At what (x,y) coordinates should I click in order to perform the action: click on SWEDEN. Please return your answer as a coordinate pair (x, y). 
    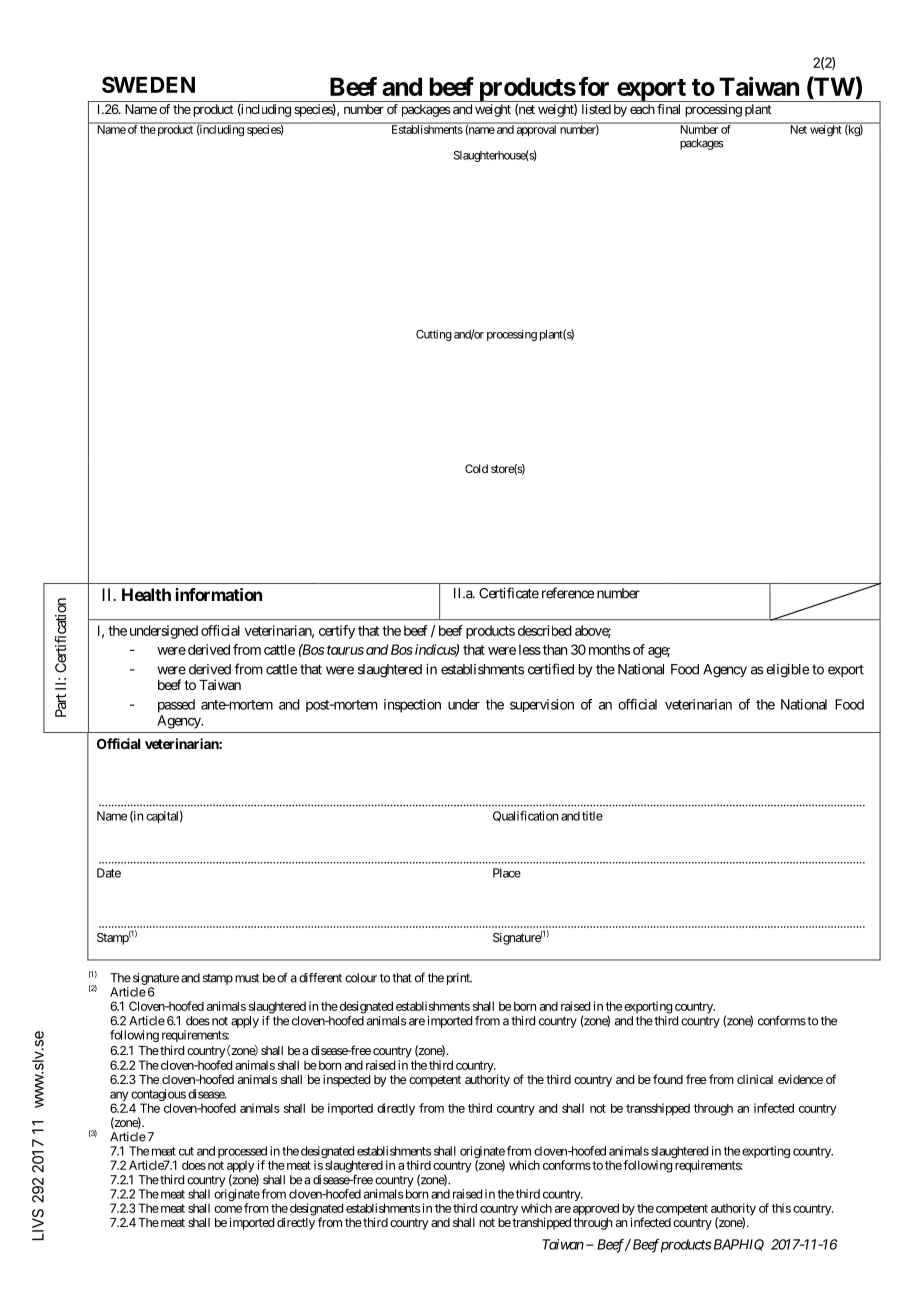
    Looking at the image, I should click on (148, 84).
